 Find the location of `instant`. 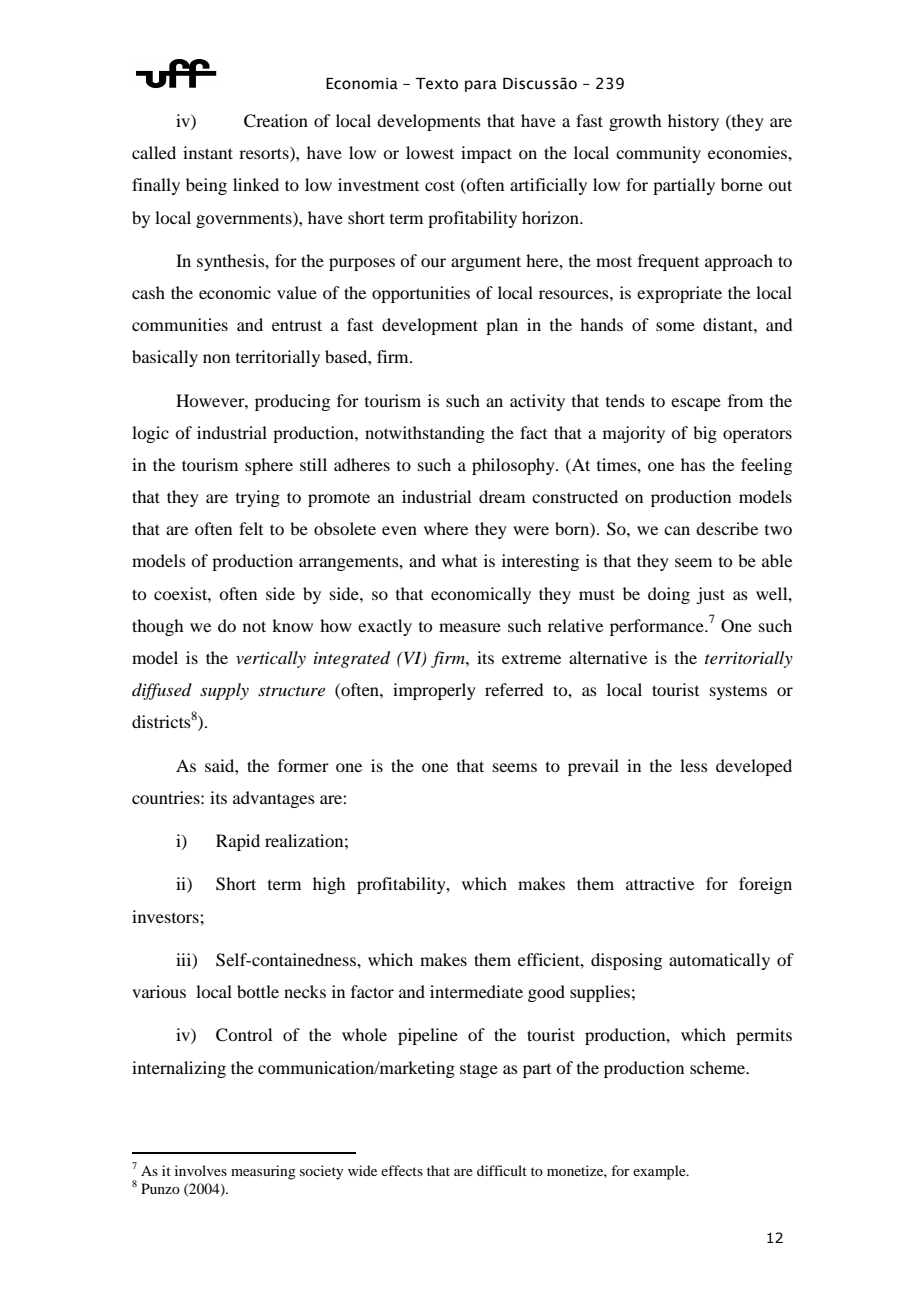

instant is located at coordinates (208, 152).
